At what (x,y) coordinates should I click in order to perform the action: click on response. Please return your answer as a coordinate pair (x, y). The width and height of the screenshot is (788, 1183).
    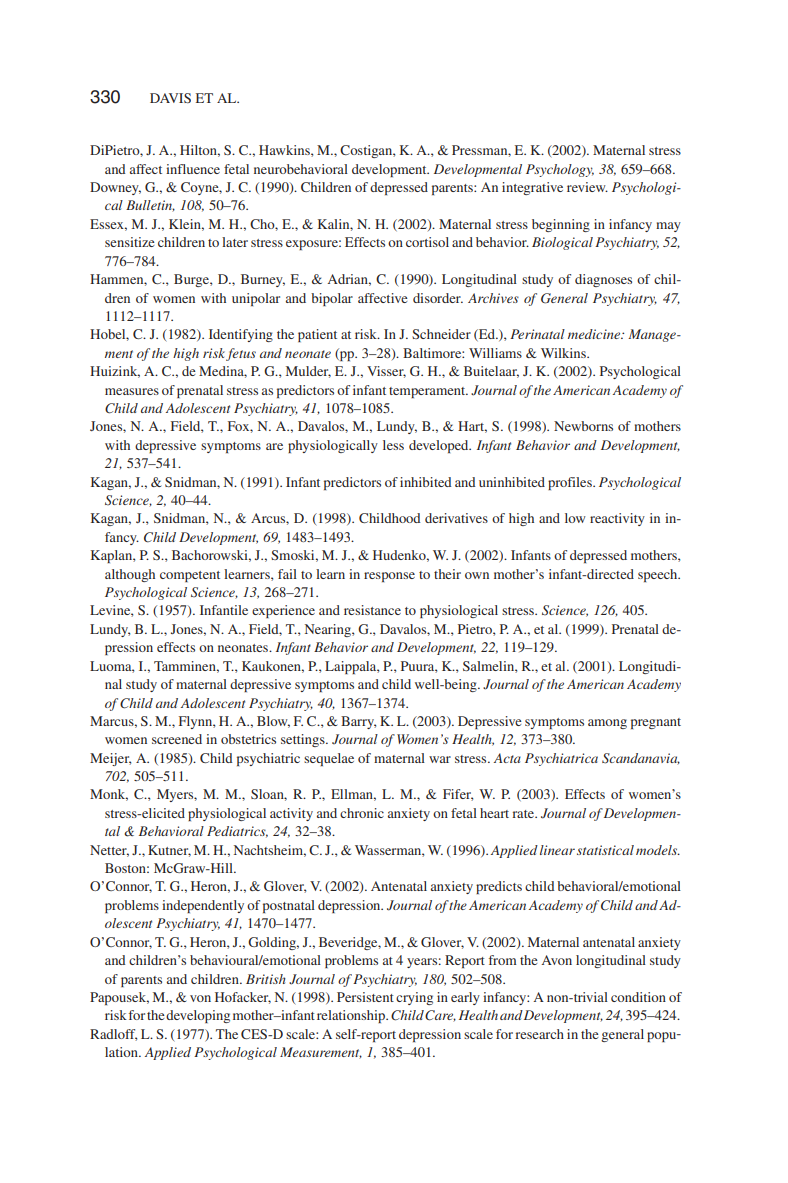
    Looking at the image, I should click on (389, 577).
